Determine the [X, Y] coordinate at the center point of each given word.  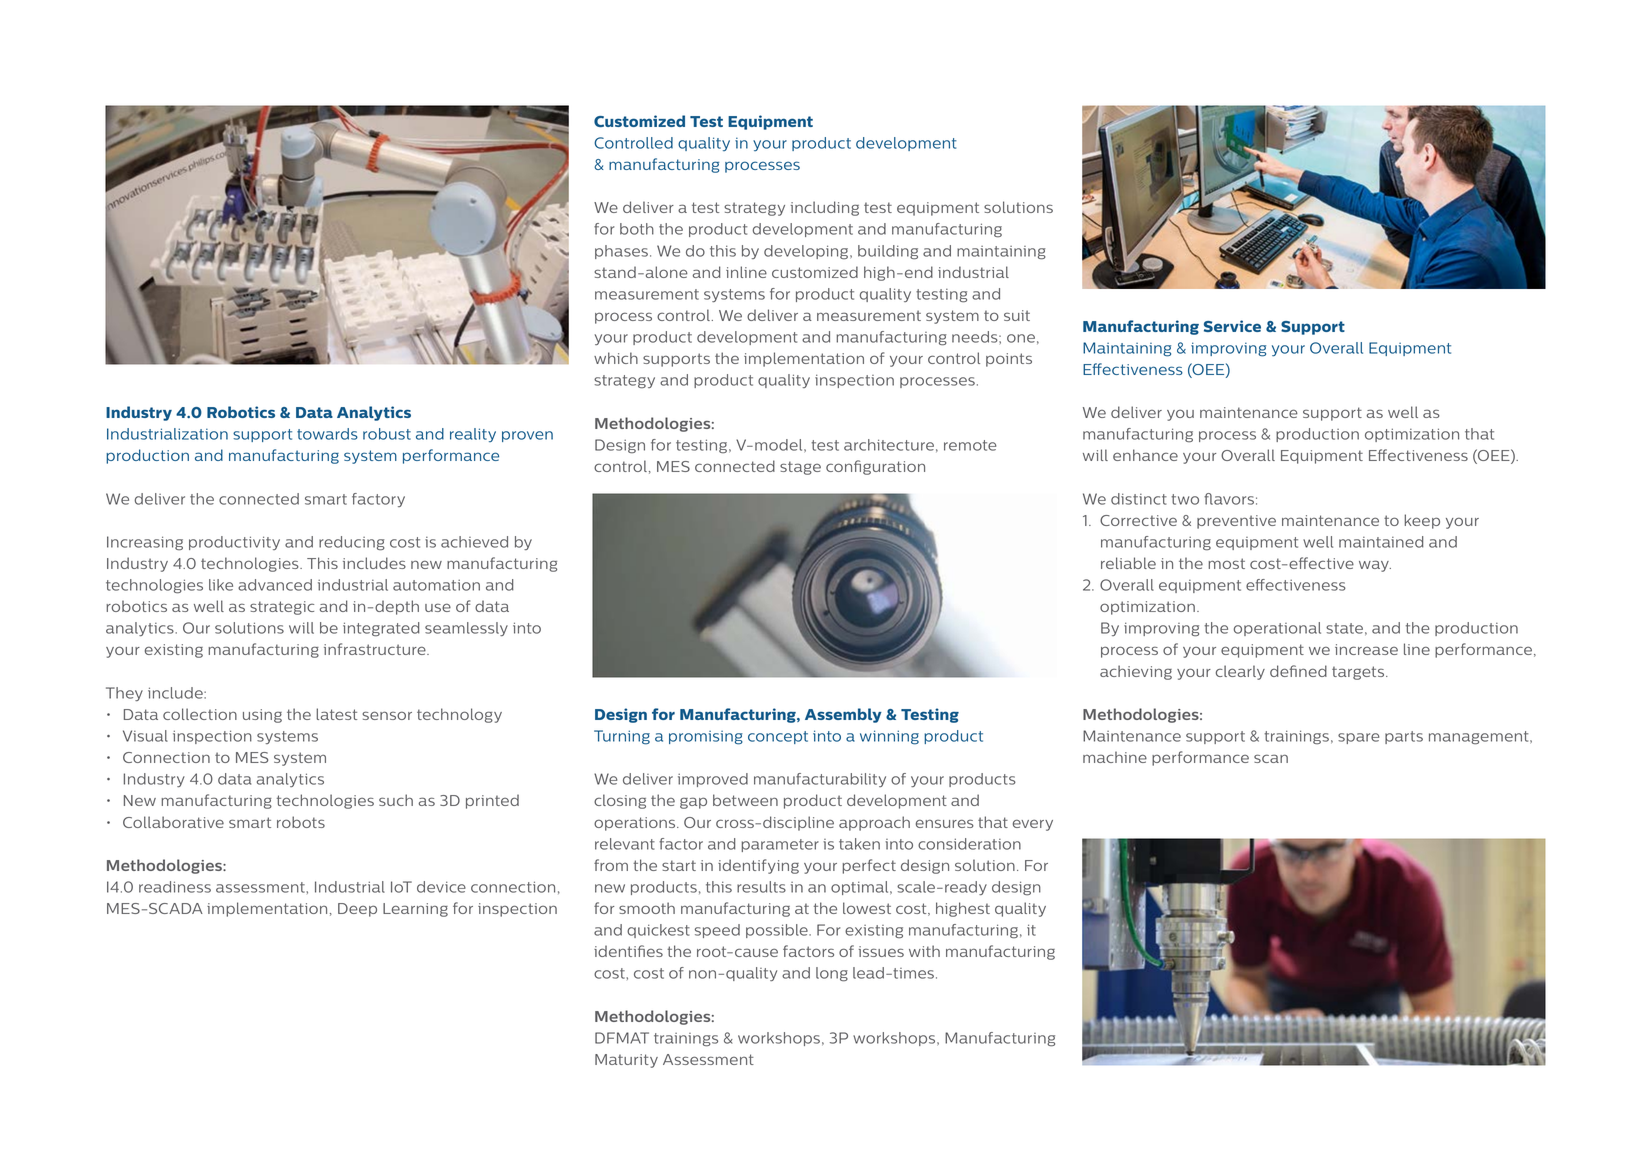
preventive [1236, 522]
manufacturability [820, 780]
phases [621, 252]
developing [807, 252]
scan [1271, 758]
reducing [352, 543]
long [832, 974]
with [924, 951]
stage [800, 468]
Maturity [626, 1061]
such [396, 800]
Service [1232, 326]
